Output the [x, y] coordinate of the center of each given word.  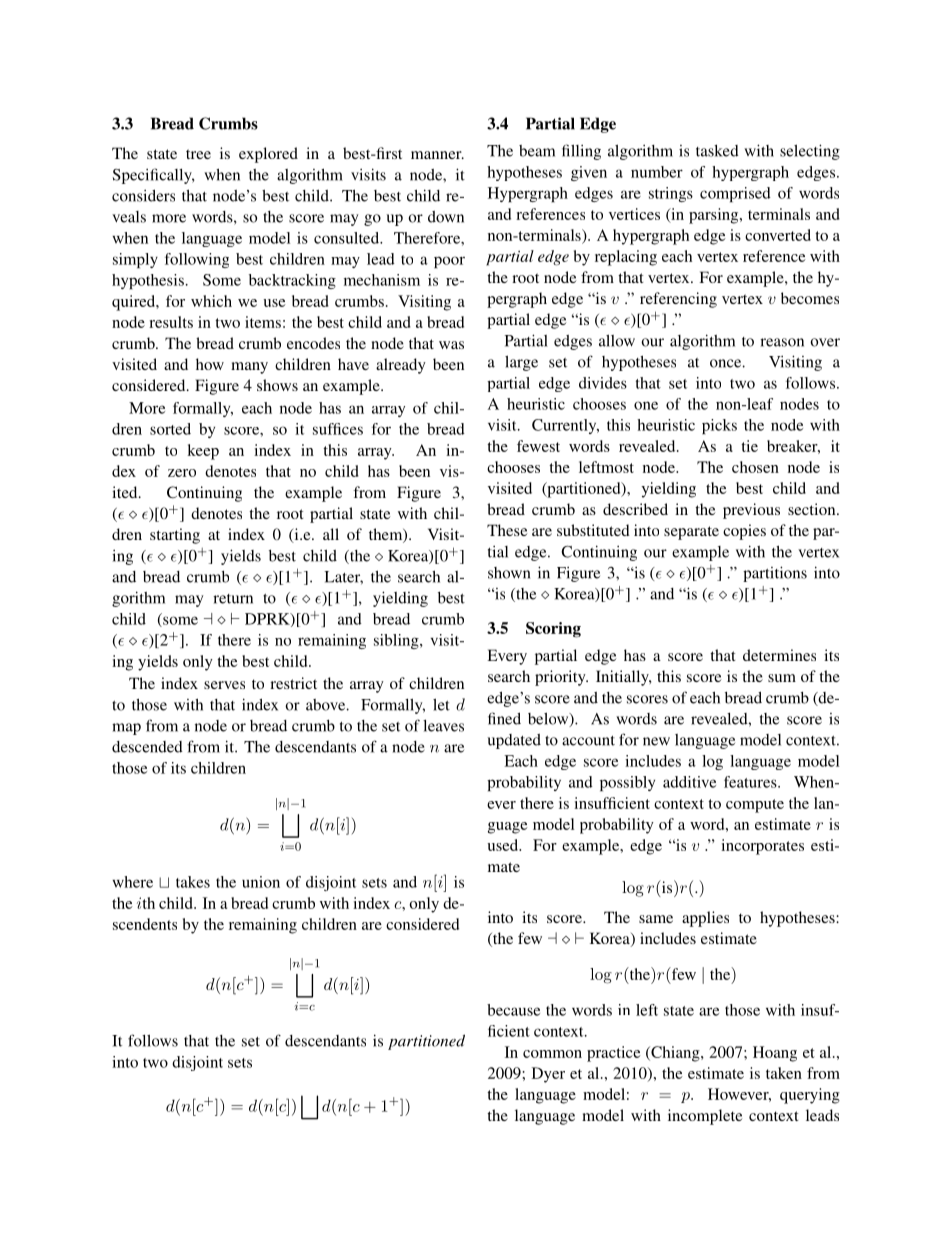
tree [198, 154]
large [521, 363]
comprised [735, 194]
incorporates [762, 847]
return [233, 599]
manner [437, 155]
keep [203, 452]
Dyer [548, 1075]
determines [779, 655]
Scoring [553, 630]
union [261, 882]
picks [719, 426]
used [504, 845]
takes [193, 882]
